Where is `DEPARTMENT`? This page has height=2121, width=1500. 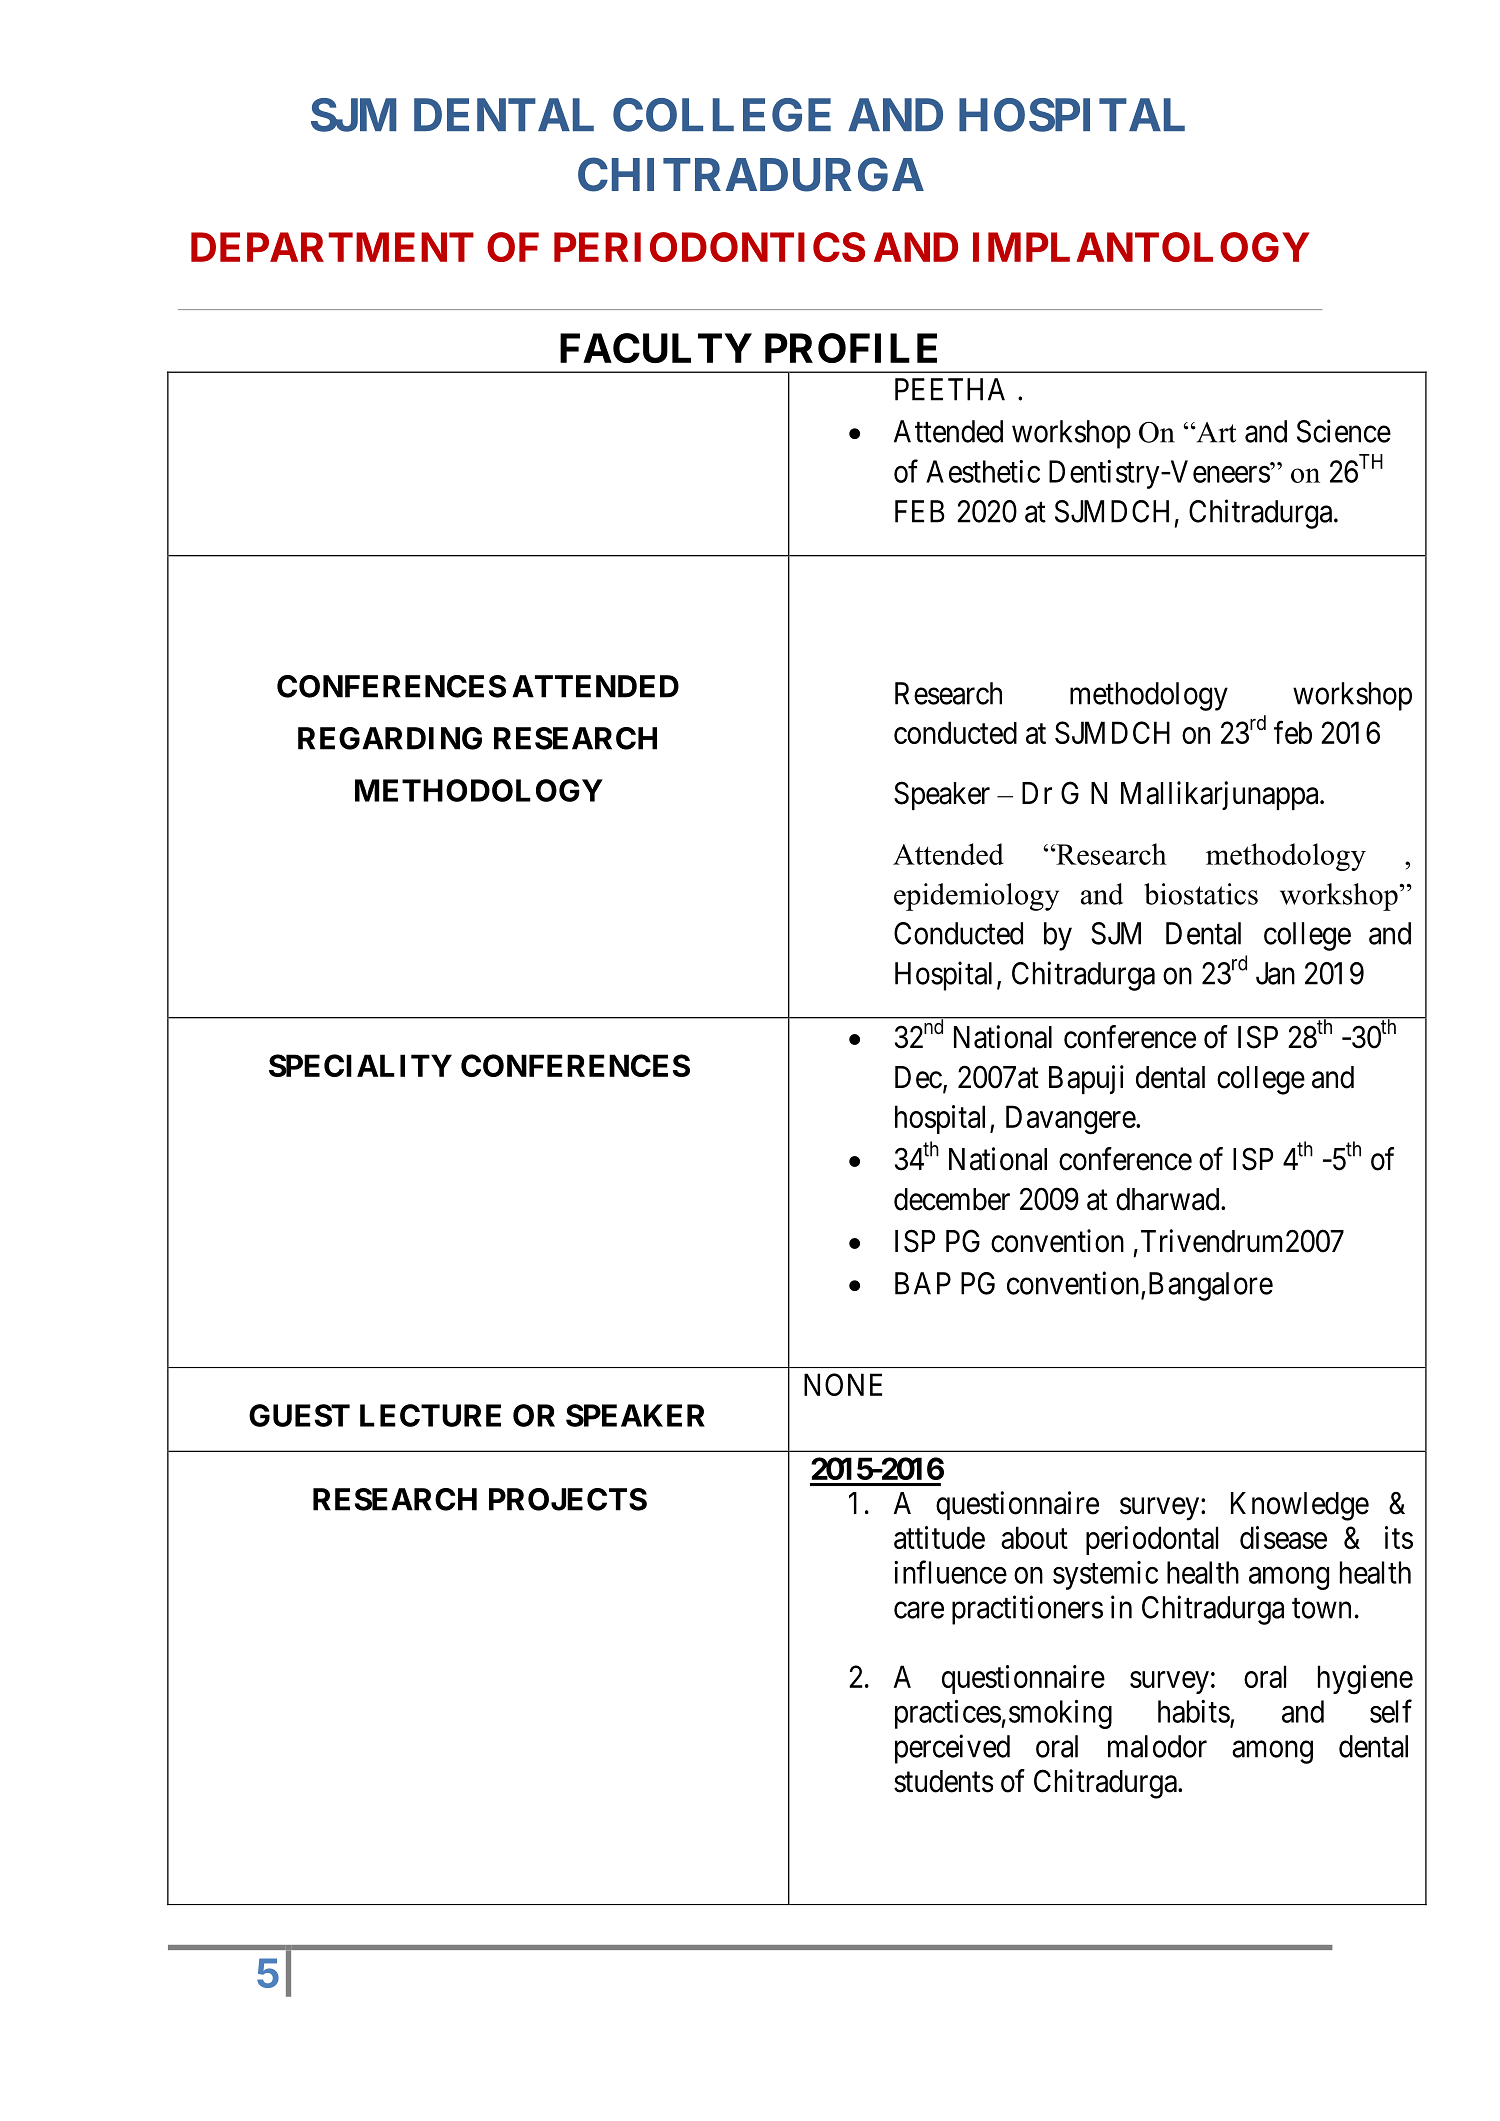 DEPARTMENT is located at coordinates (332, 247).
